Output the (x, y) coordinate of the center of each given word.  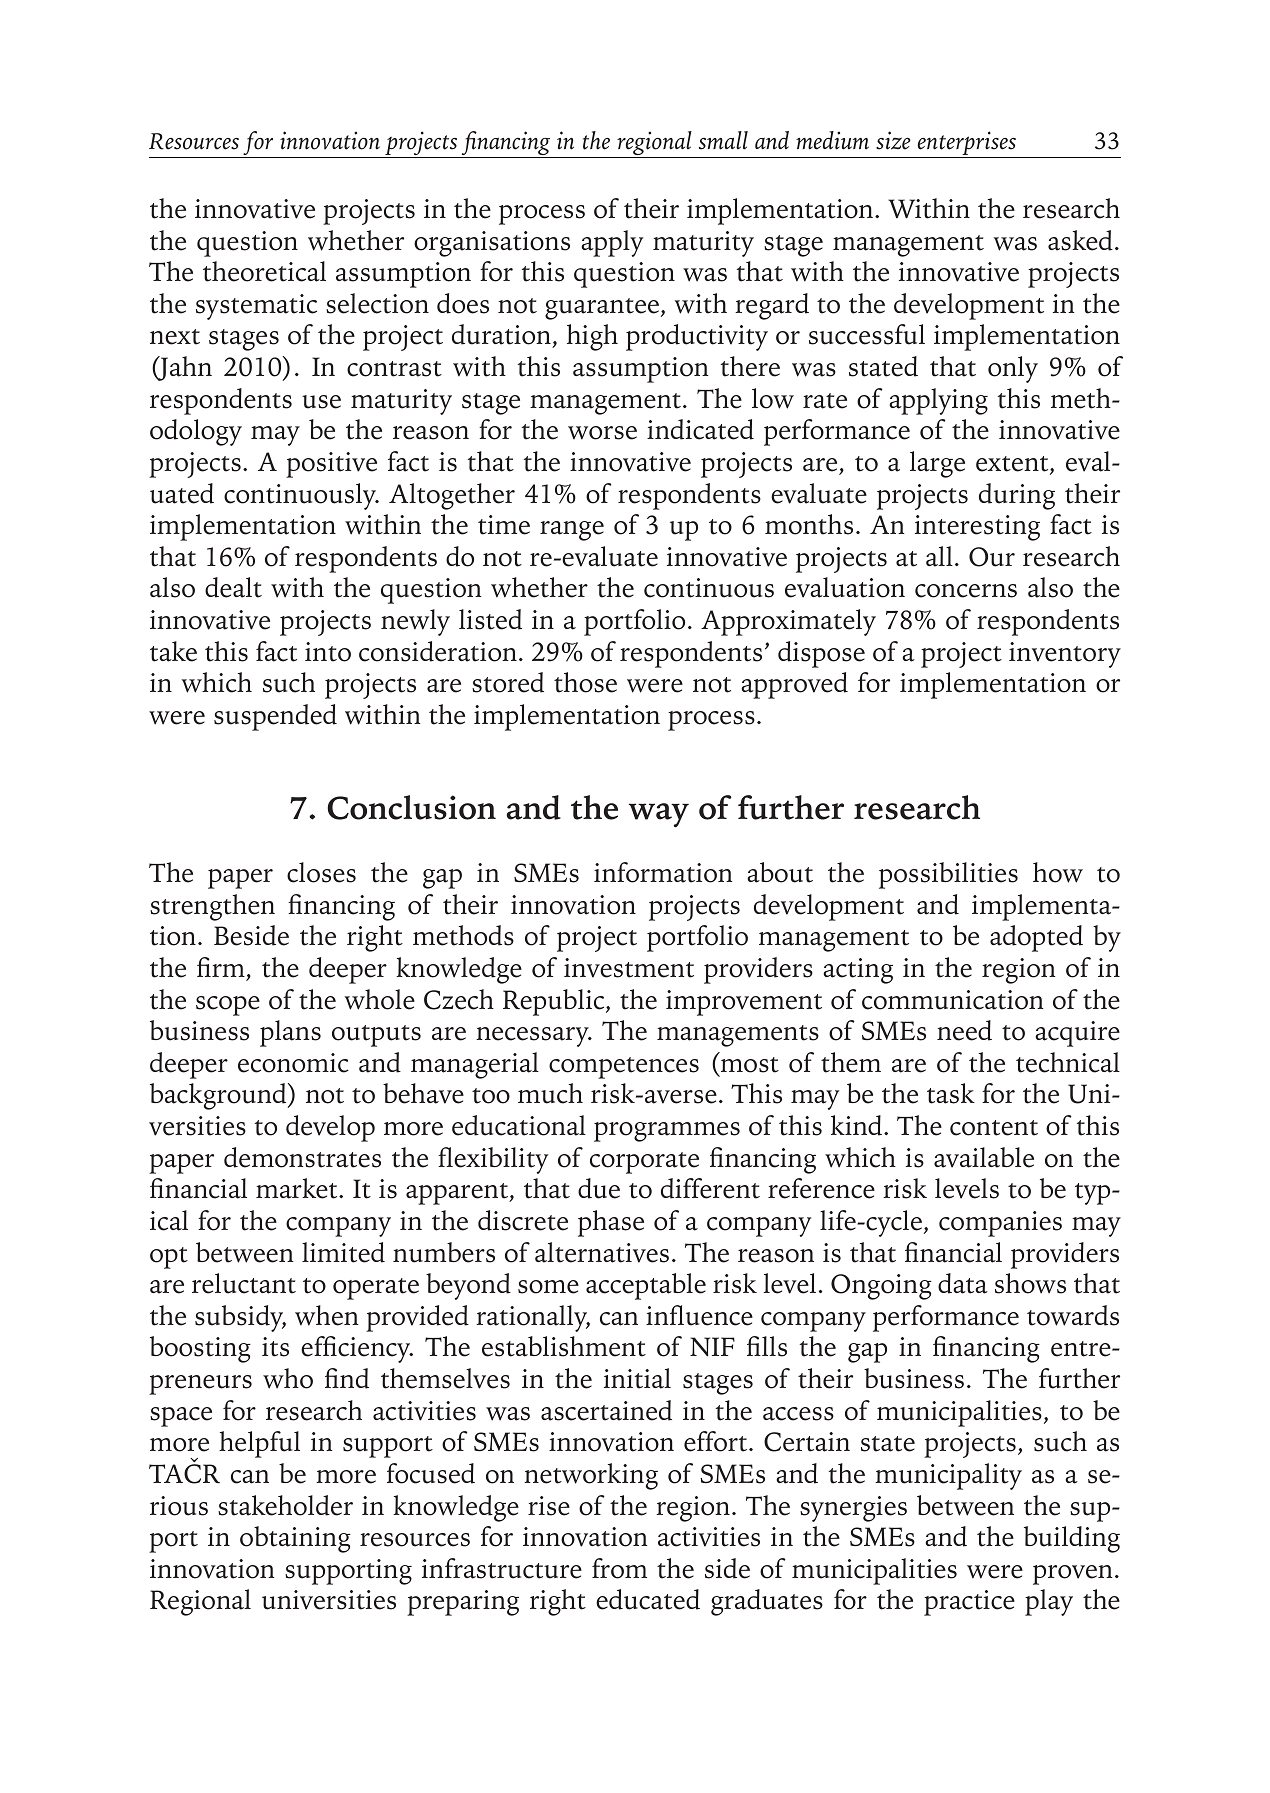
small (723, 140)
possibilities (948, 875)
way (659, 815)
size (893, 140)
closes (321, 872)
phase (611, 1223)
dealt (233, 587)
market (298, 1188)
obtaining (295, 1539)
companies (1000, 1224)
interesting (977, 528)
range (572, 531)
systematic (256, 307)
